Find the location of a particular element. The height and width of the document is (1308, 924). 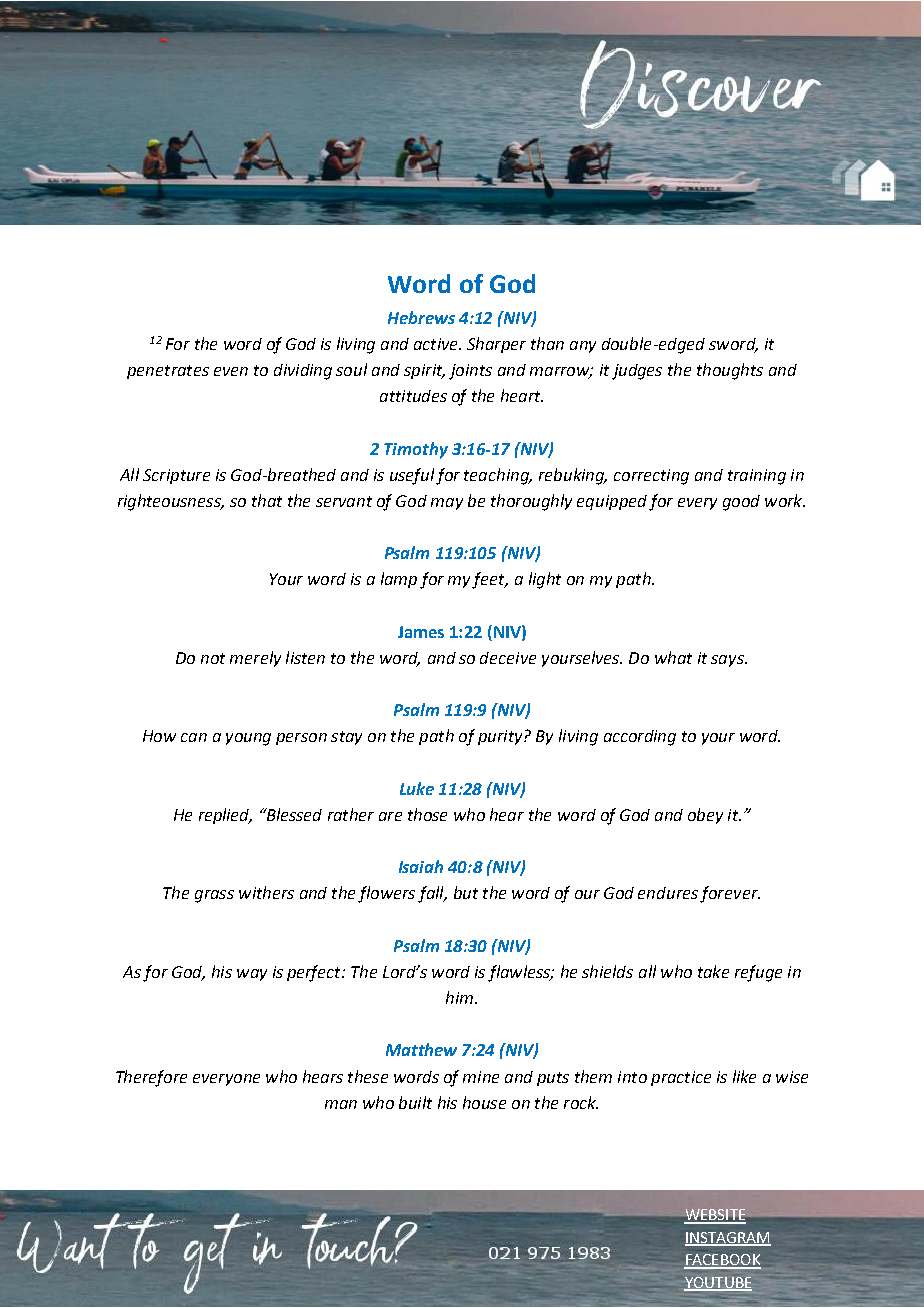

obey is located at coordinates (705, 816).
